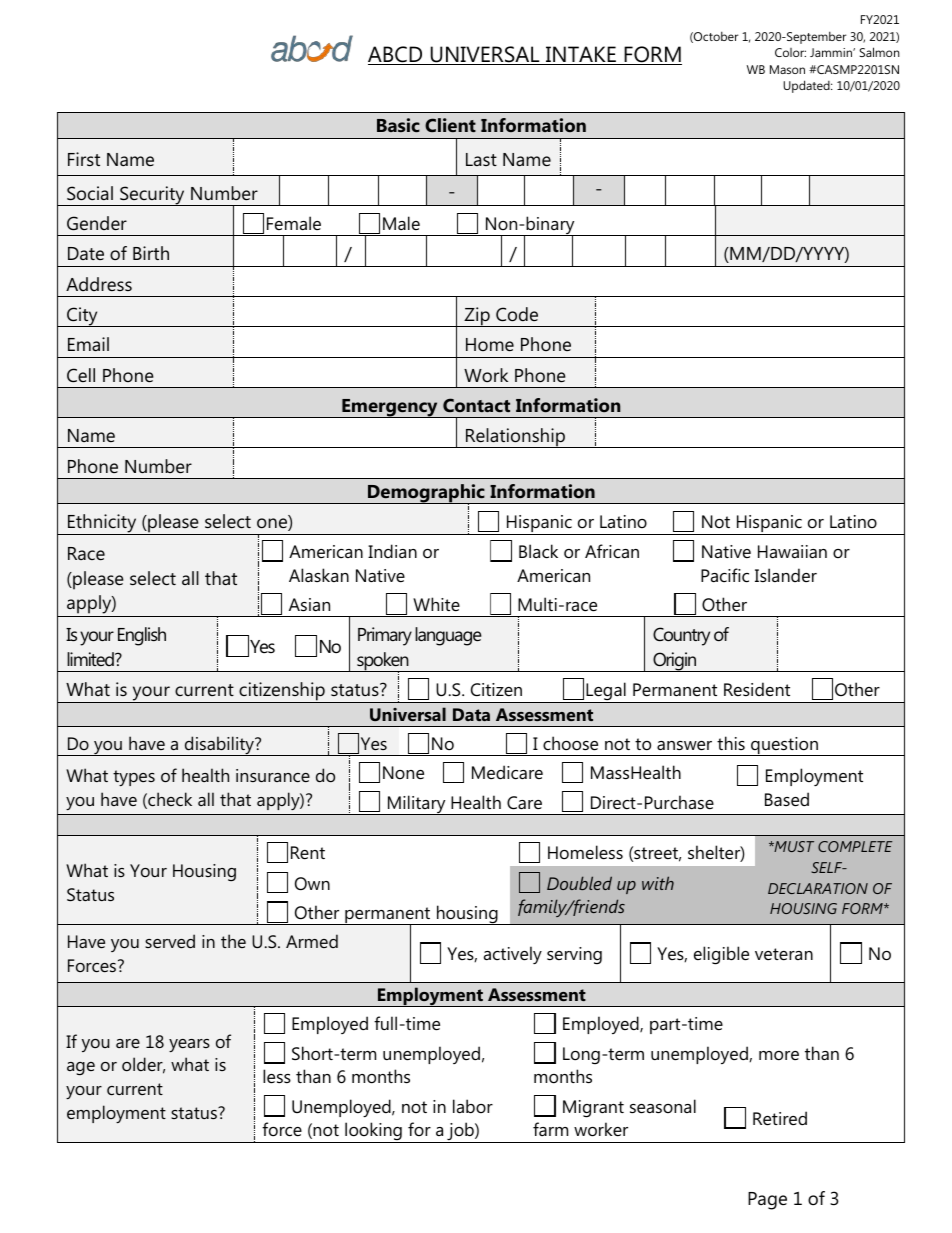 This screenshot has width=952, height=1233. What do you see at coordinates (450, 125) in the screenshot?
I see `Client` at bounding box center [450, 125].
